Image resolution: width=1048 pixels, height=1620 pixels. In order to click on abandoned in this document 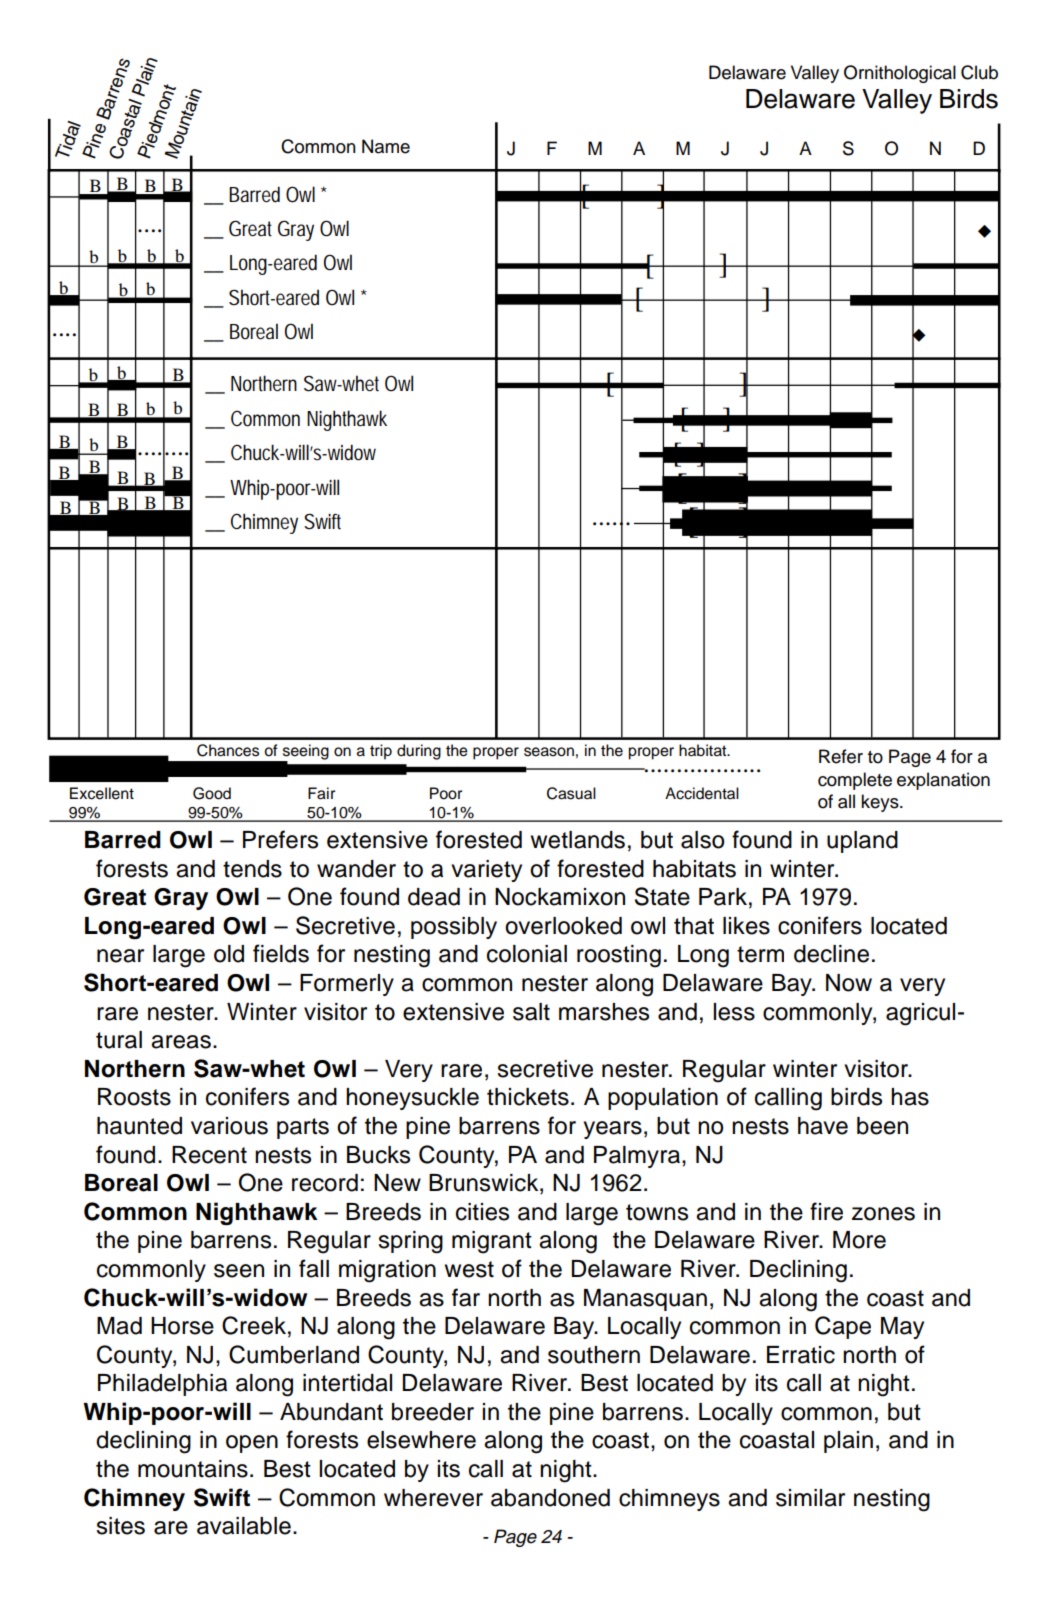, I will do `click(550, 1498)`.
